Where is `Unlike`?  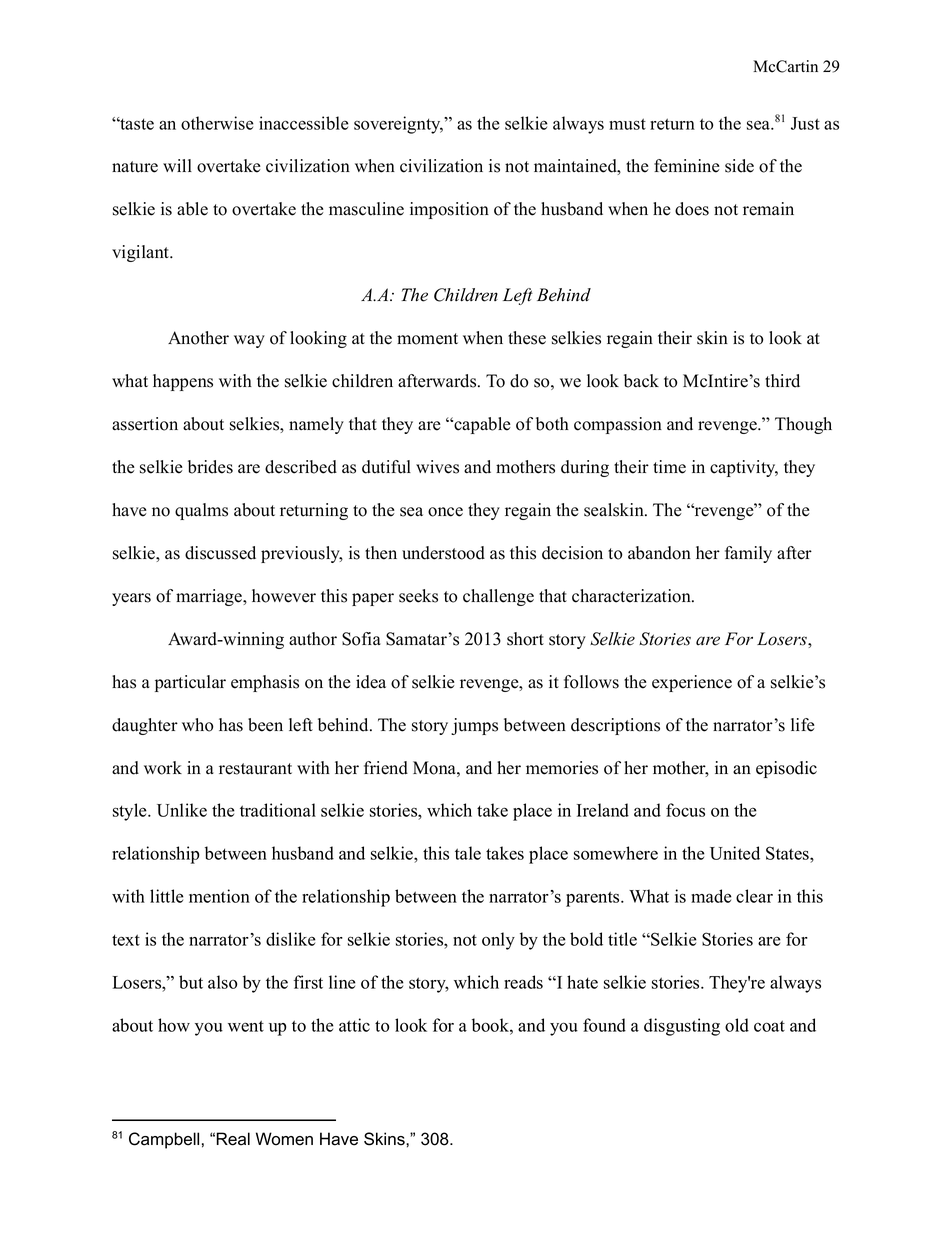 Unlike is located at coordinates (182, 810).
